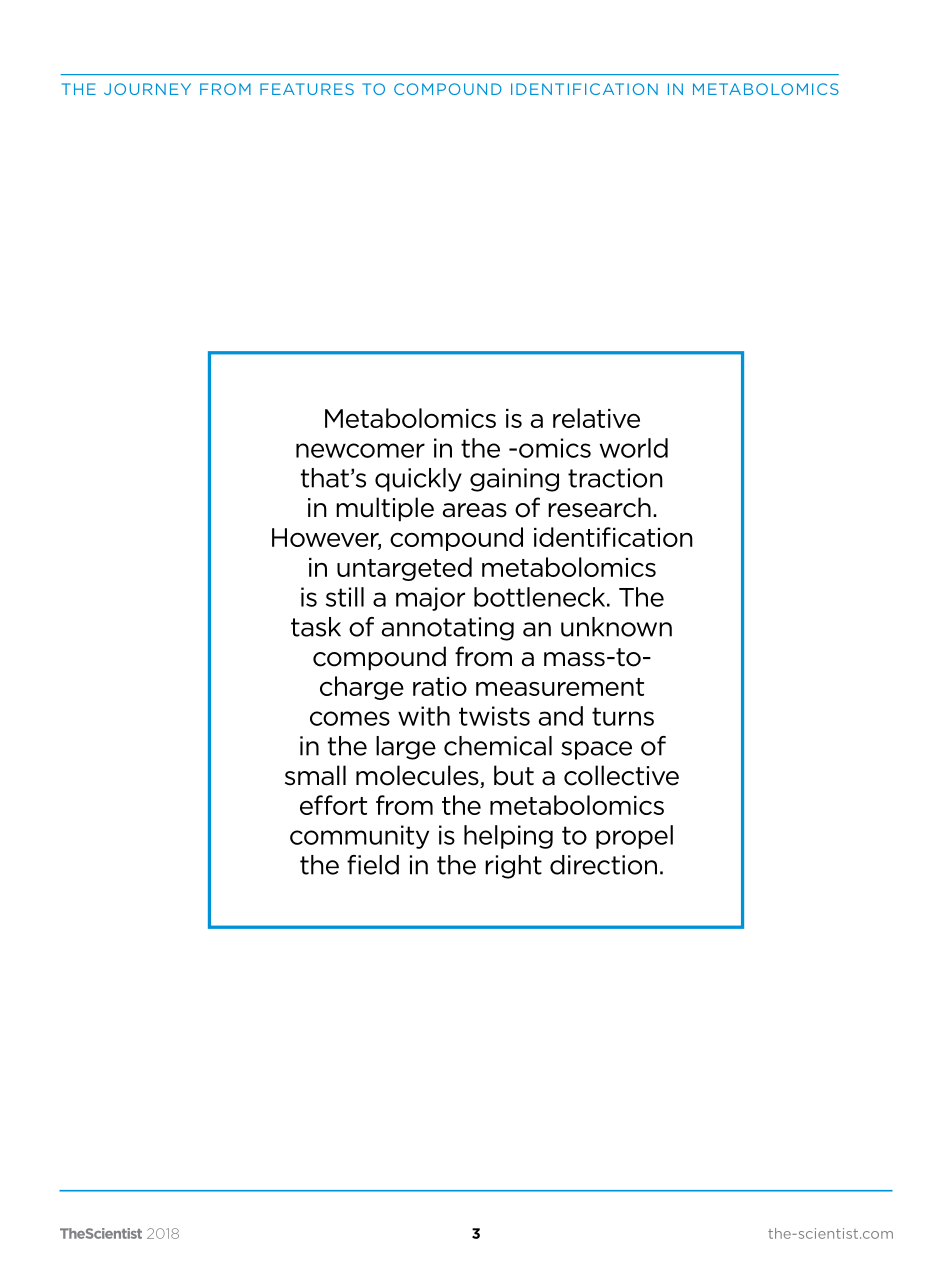  Describe the element at coordinates (333, 805) in the screenshot. I see `effort` at that location.
